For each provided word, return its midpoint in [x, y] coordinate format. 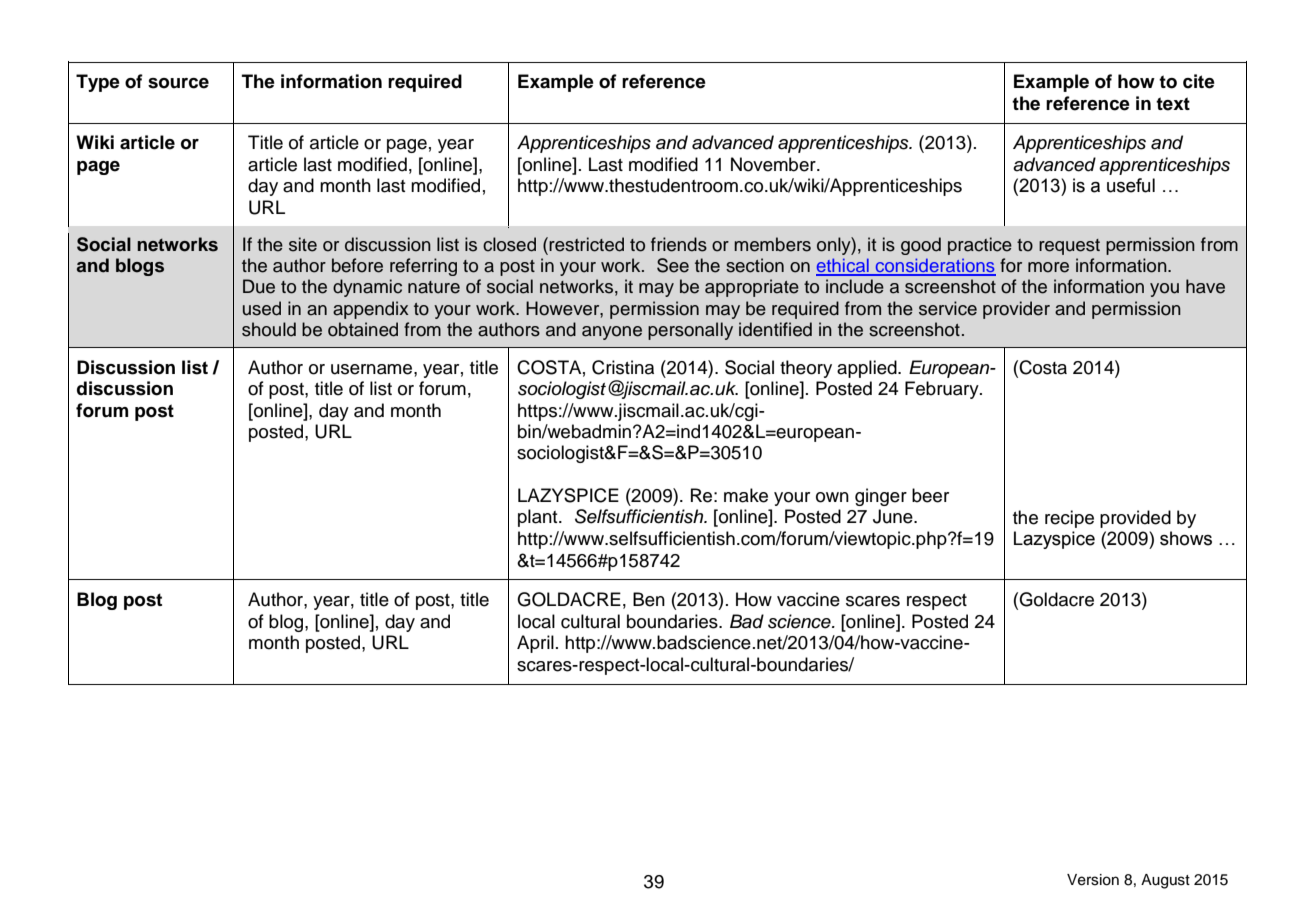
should [269, 329]
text [1173, 104]
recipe [1069, 519]
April [535, 644]
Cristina [623, 367]
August [1165, 881]
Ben [649, 599]
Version [1093, 880]
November [774, 164]
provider [1016, 310]
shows [1186, 538]
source [178, 83]
